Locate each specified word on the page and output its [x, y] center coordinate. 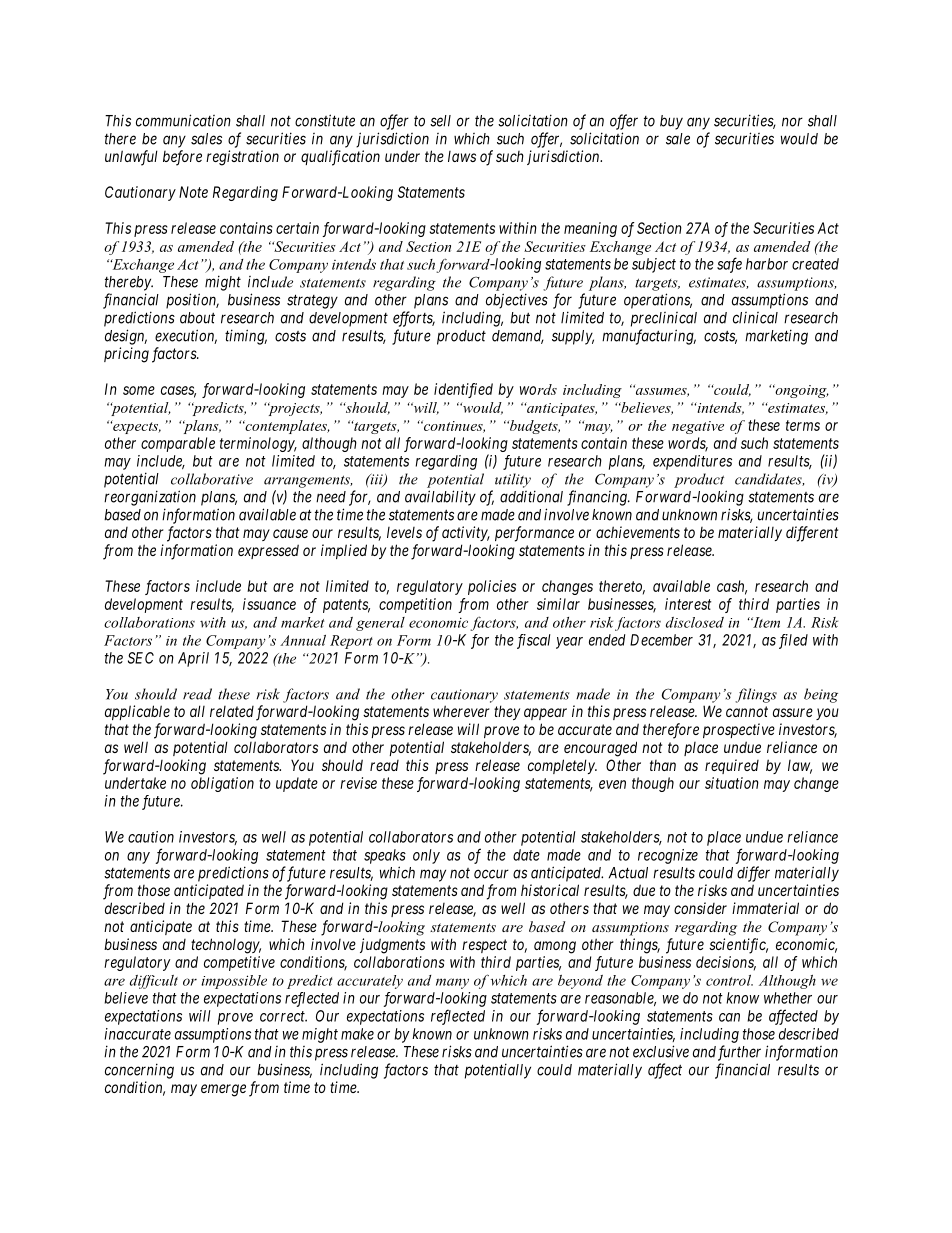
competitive [239, 963]
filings [756, 695]
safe [729, 265]
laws [462, 156]
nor [792, 122]
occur [491, 874]
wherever [461, 711]
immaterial [765, 908]
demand [518, 337]
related [232, 711]
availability [440, 498]
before [182, 158]
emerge [223, 1090]
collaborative [212, 479]
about [197, 318]
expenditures [692, 462]
